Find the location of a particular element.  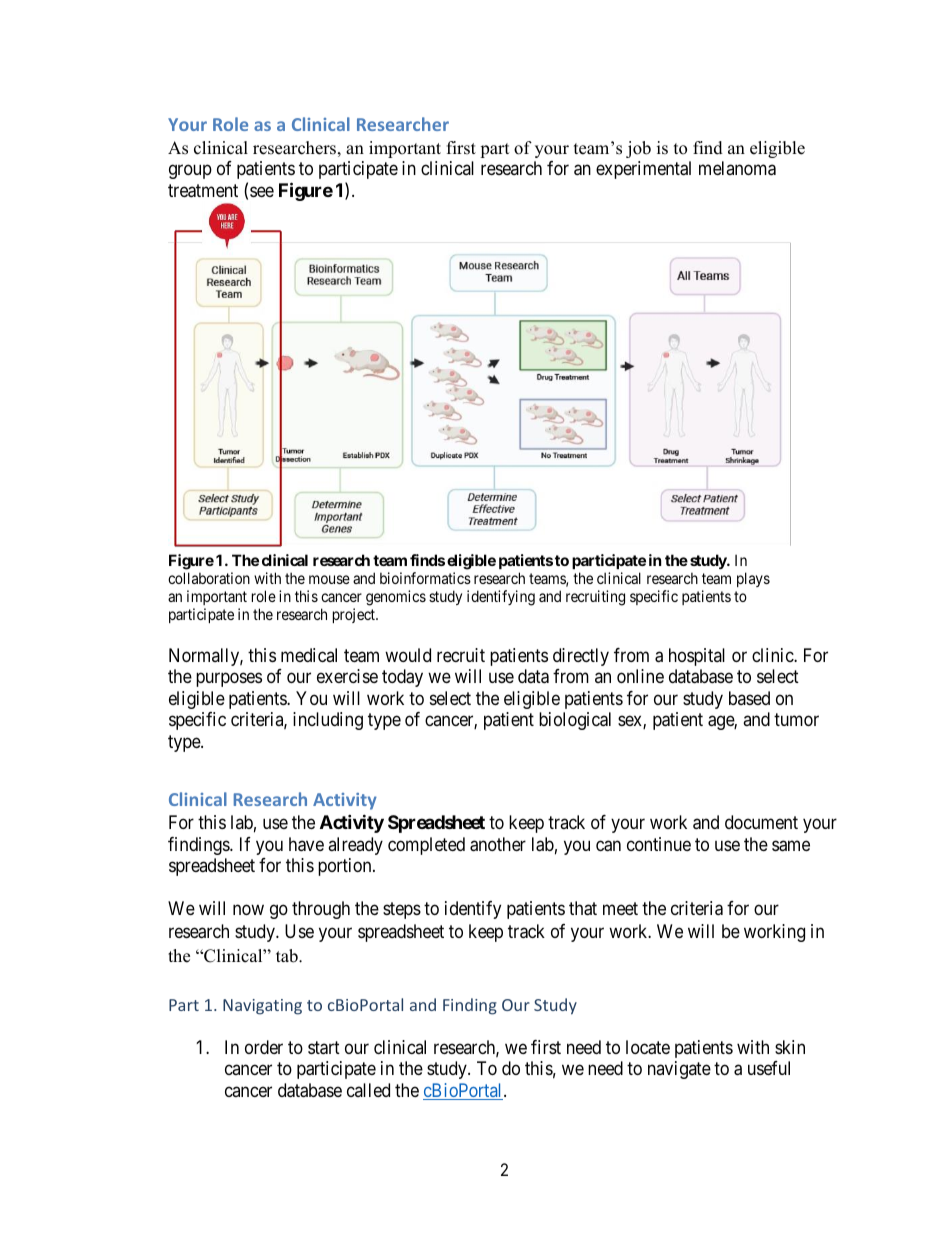

order is located at coordinates (264, 1047).
